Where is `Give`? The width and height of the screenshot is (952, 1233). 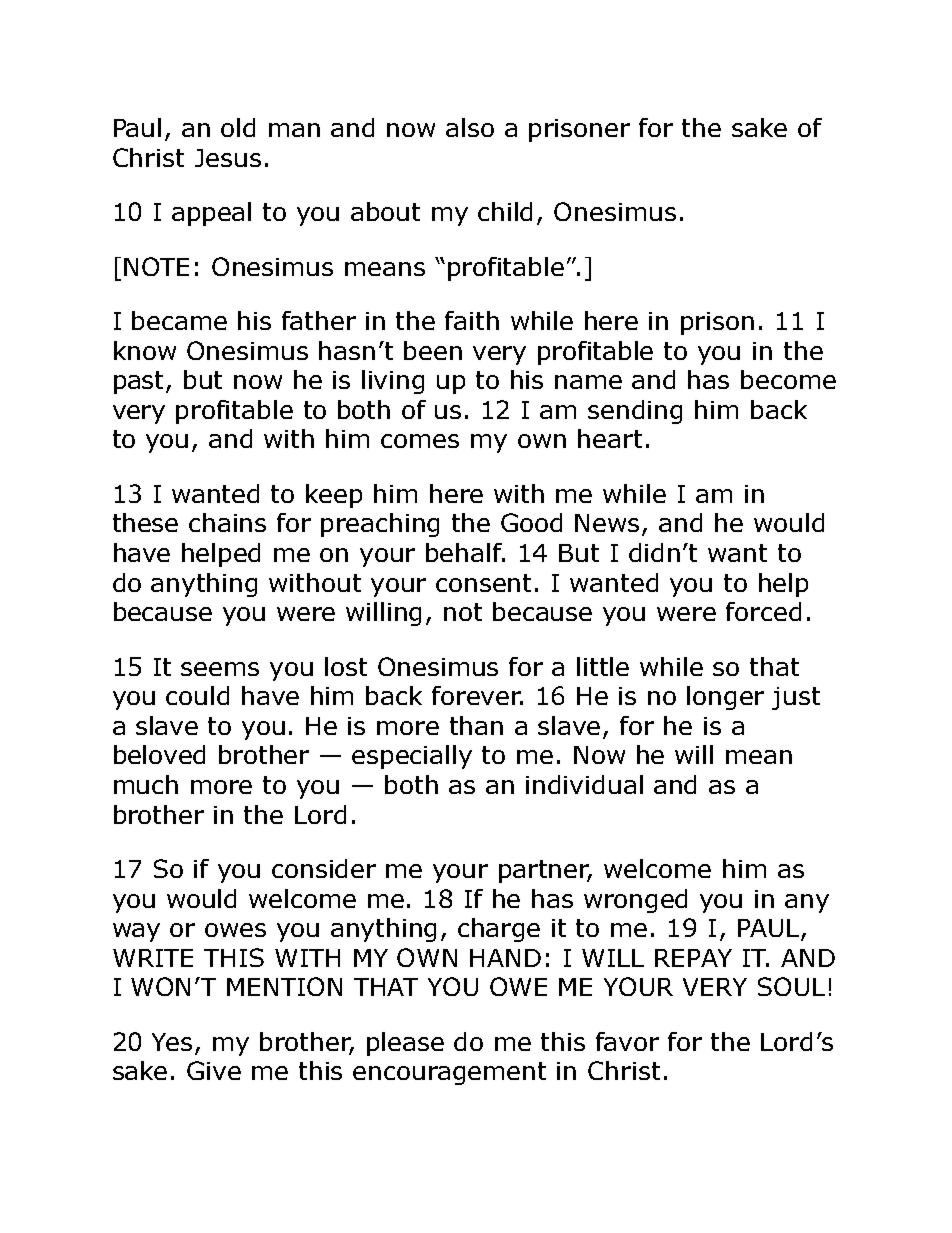
Give is located at coordinates (214, 1070).
